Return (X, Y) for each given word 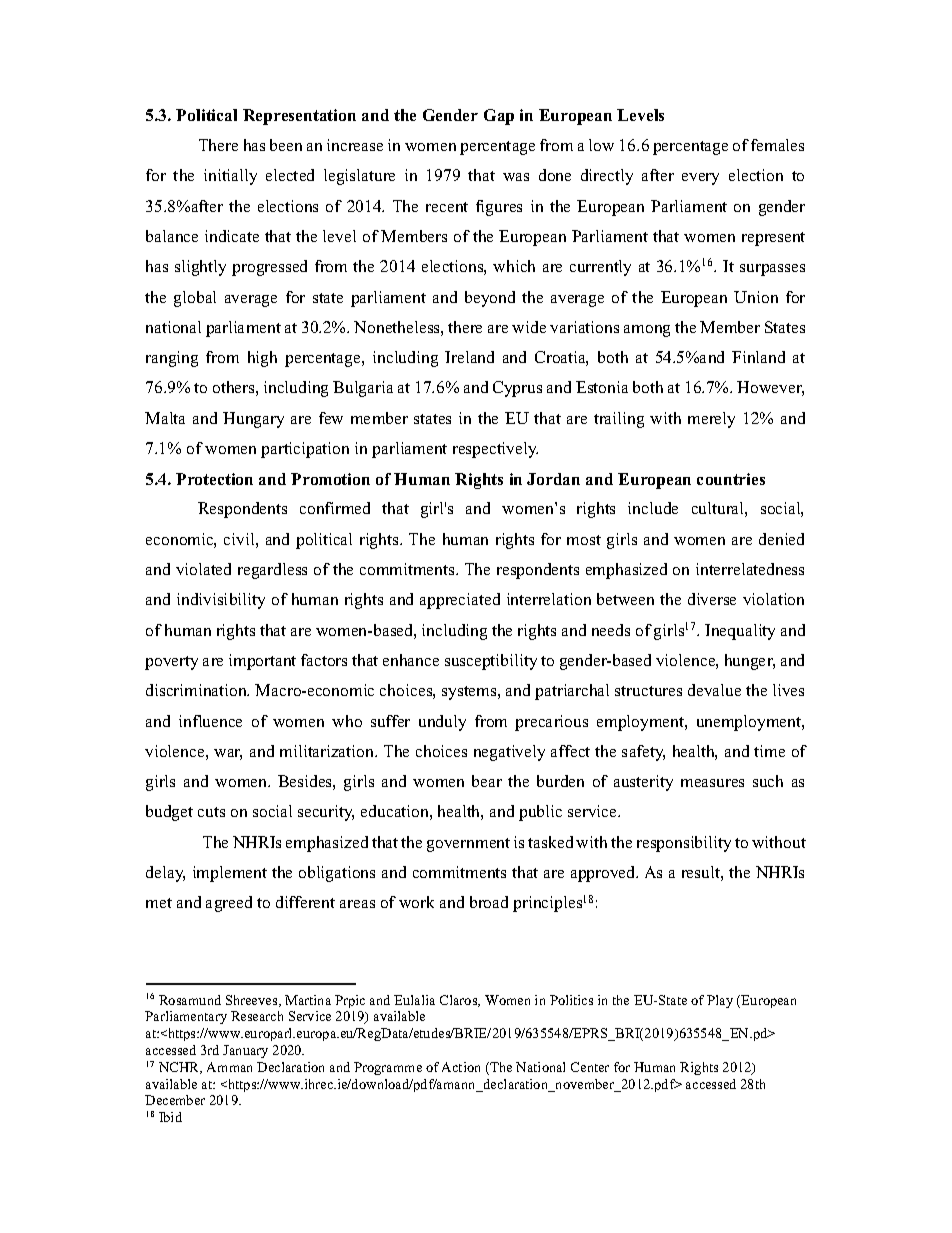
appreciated (460, 601)
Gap (499, 117)
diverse (712, 599)
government (468, 845)
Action (461, 1067)
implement (230, 874)
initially (230, 177)
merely (711, 420)
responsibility (684, 844)
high (262, 359)
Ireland (469, 357)
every (700, 179)
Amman (229, 1067)
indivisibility (221, 601)
